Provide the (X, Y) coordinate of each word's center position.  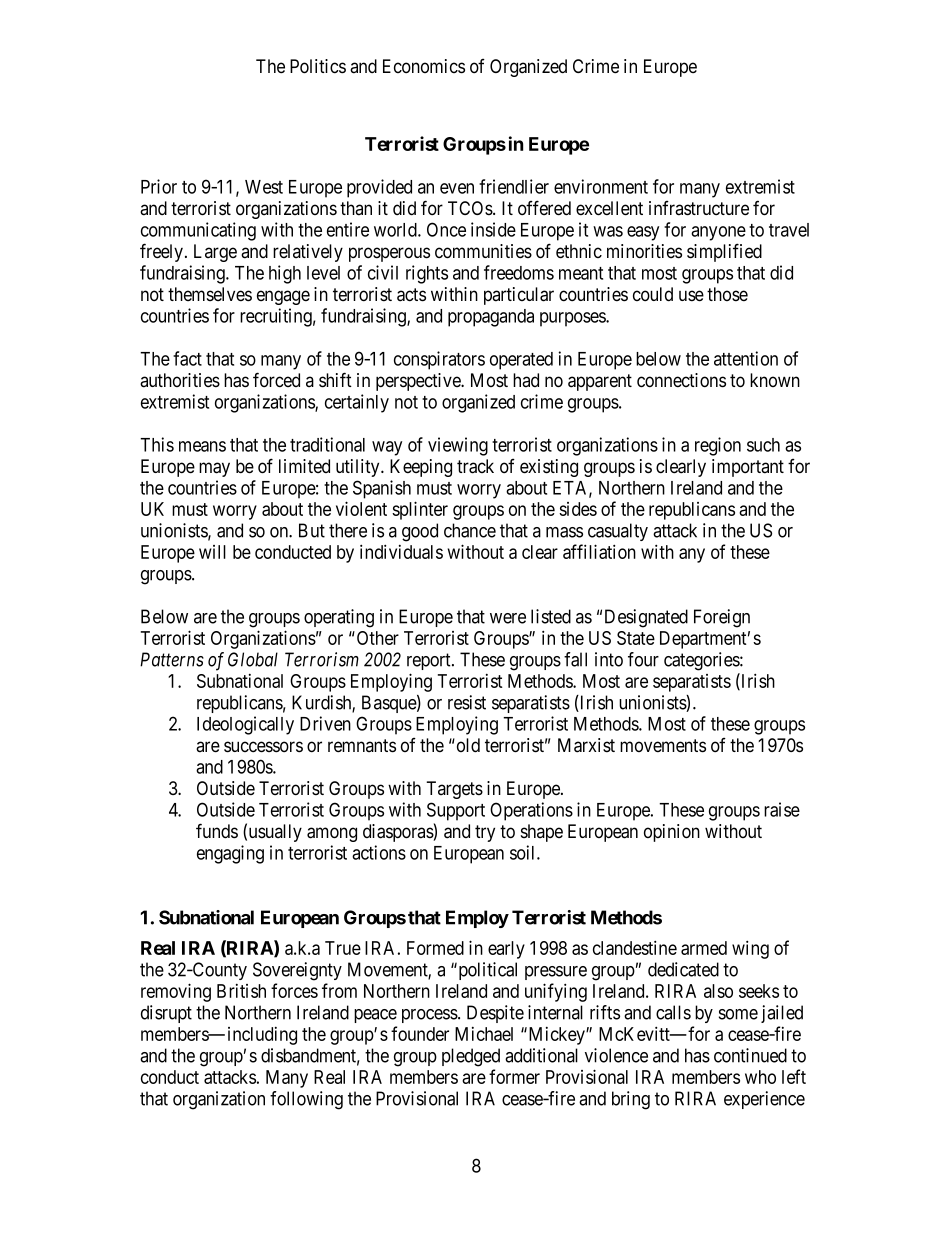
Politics (318, 66)
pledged (471, 1057)
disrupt (166, 1014)
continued (750, 1055)
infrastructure (699, 208)
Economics (424, 66)
